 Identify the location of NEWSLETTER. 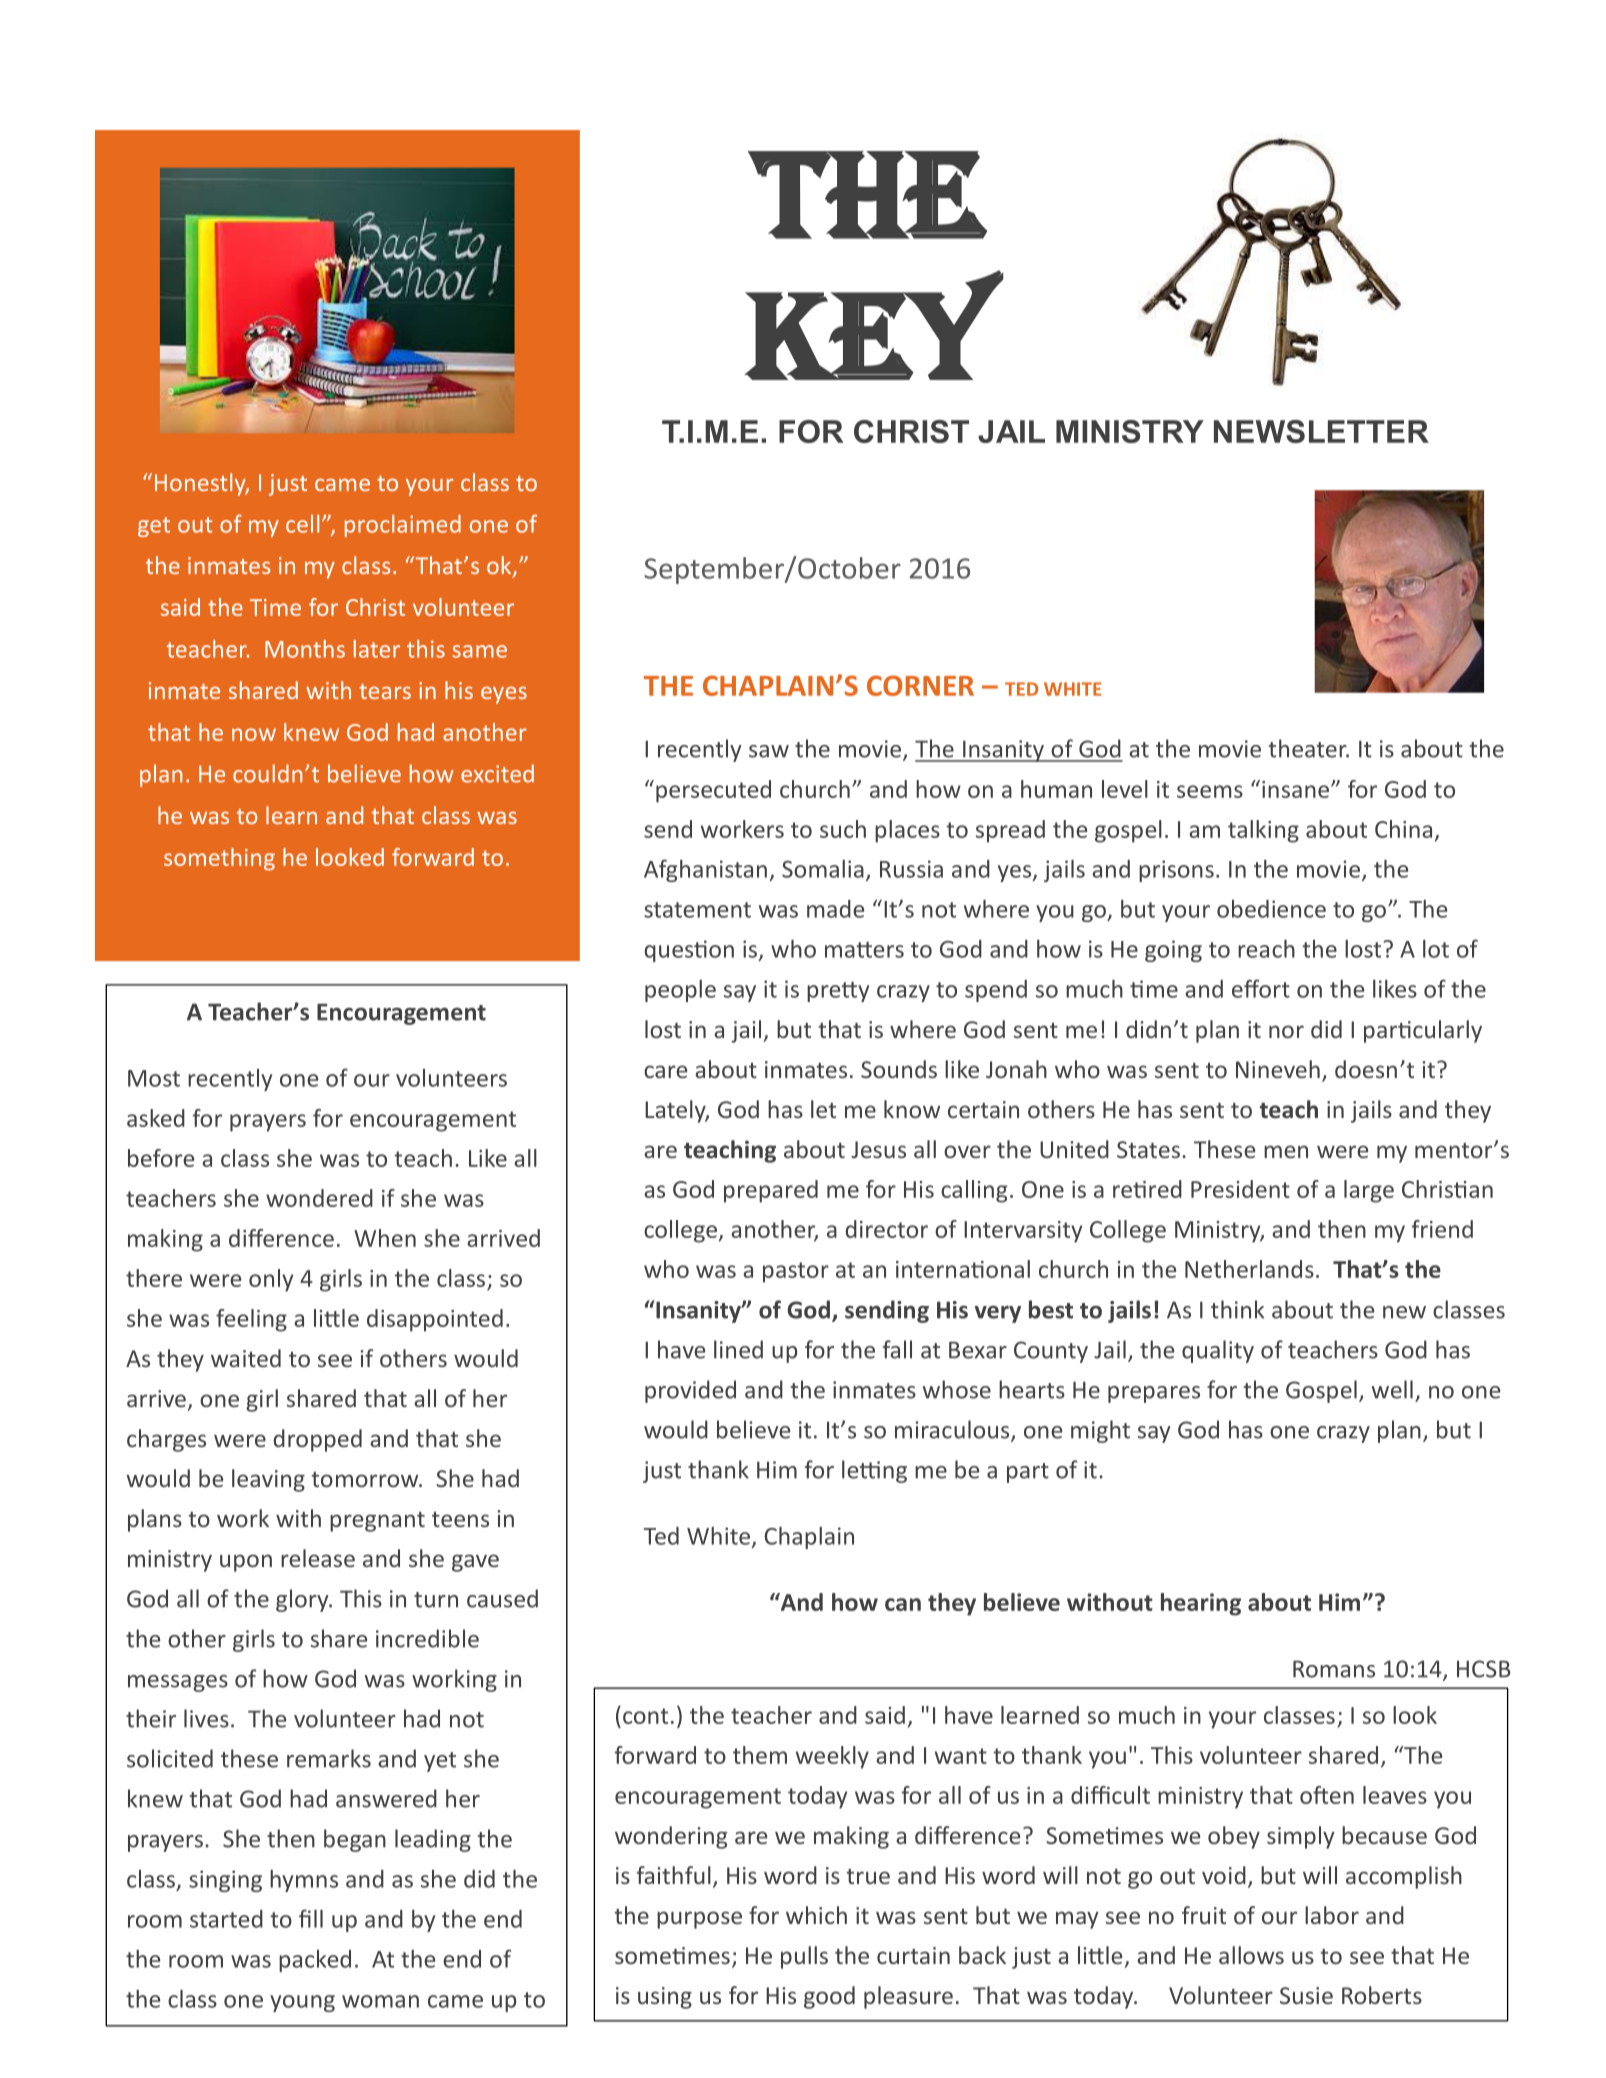
(1321, 431).
